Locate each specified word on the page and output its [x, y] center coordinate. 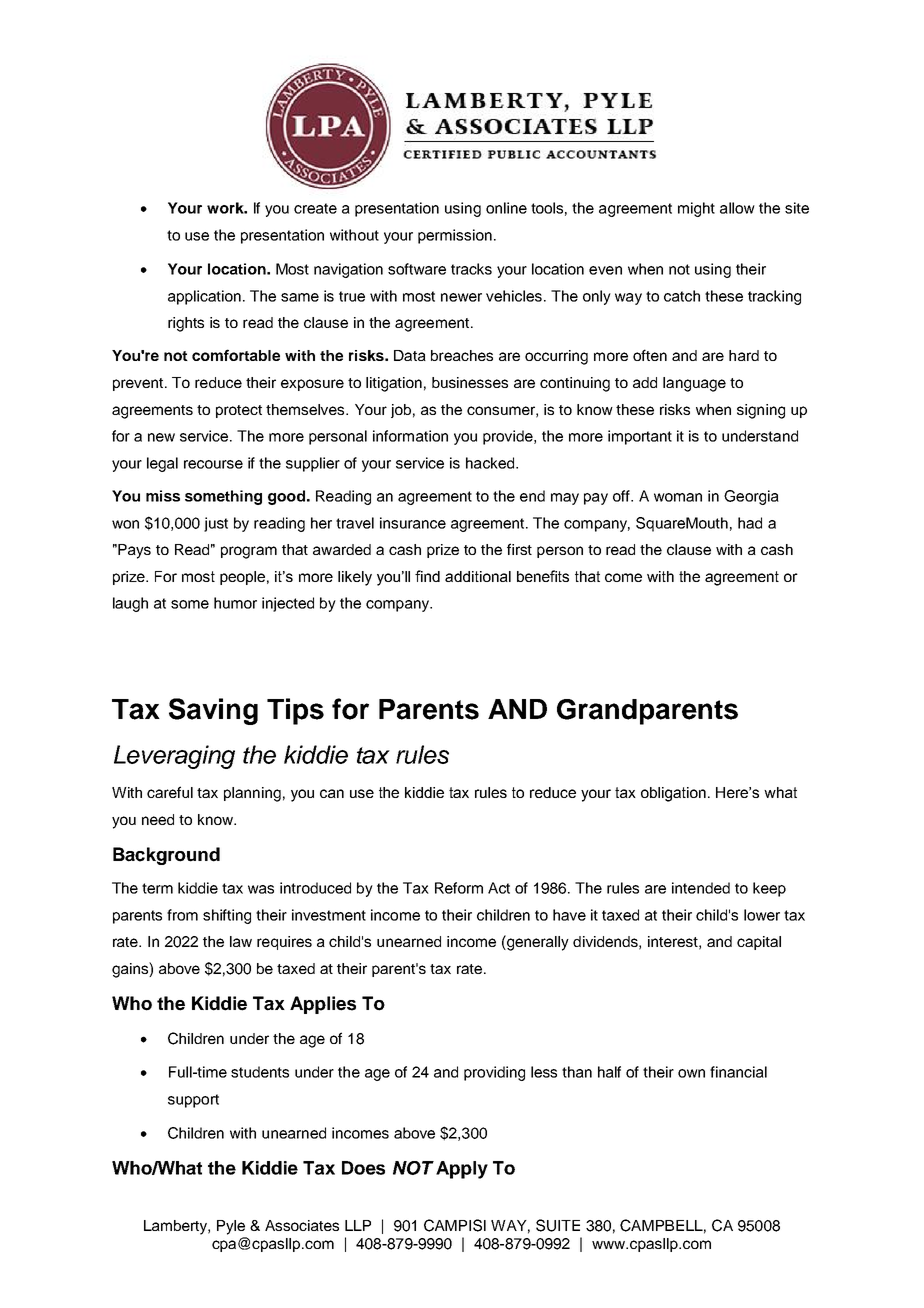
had [750, 523]
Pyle [231, 1227]
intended [701, 888]
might [696, 209]
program [249, 552]
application [204, 297]
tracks [471, 269]
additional [478, 576]
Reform [459, 888]
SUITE [558, 1225]
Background [166, 856]
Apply [462, 1170]
